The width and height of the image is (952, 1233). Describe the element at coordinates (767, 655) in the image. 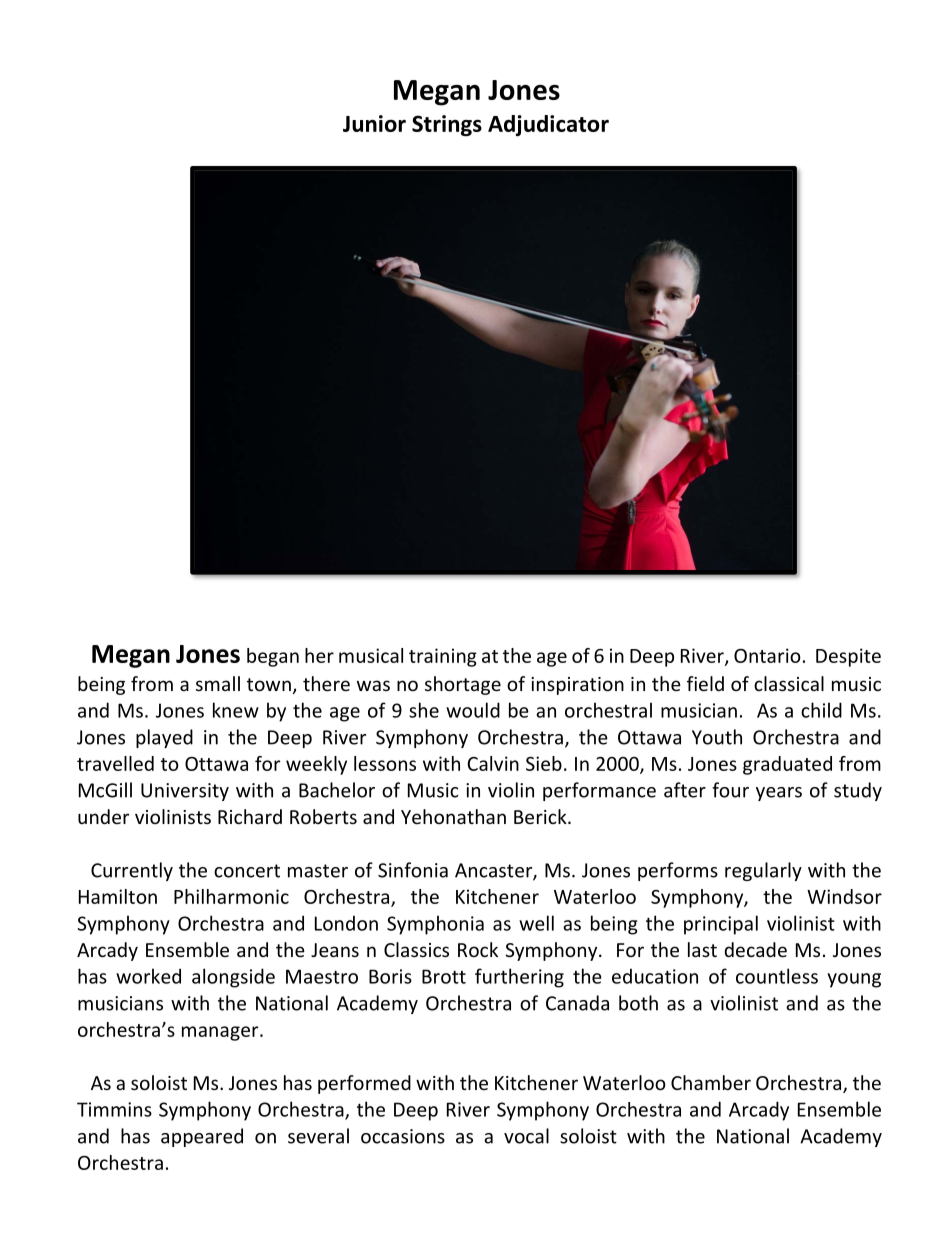

I see `Ontario` at that location.
